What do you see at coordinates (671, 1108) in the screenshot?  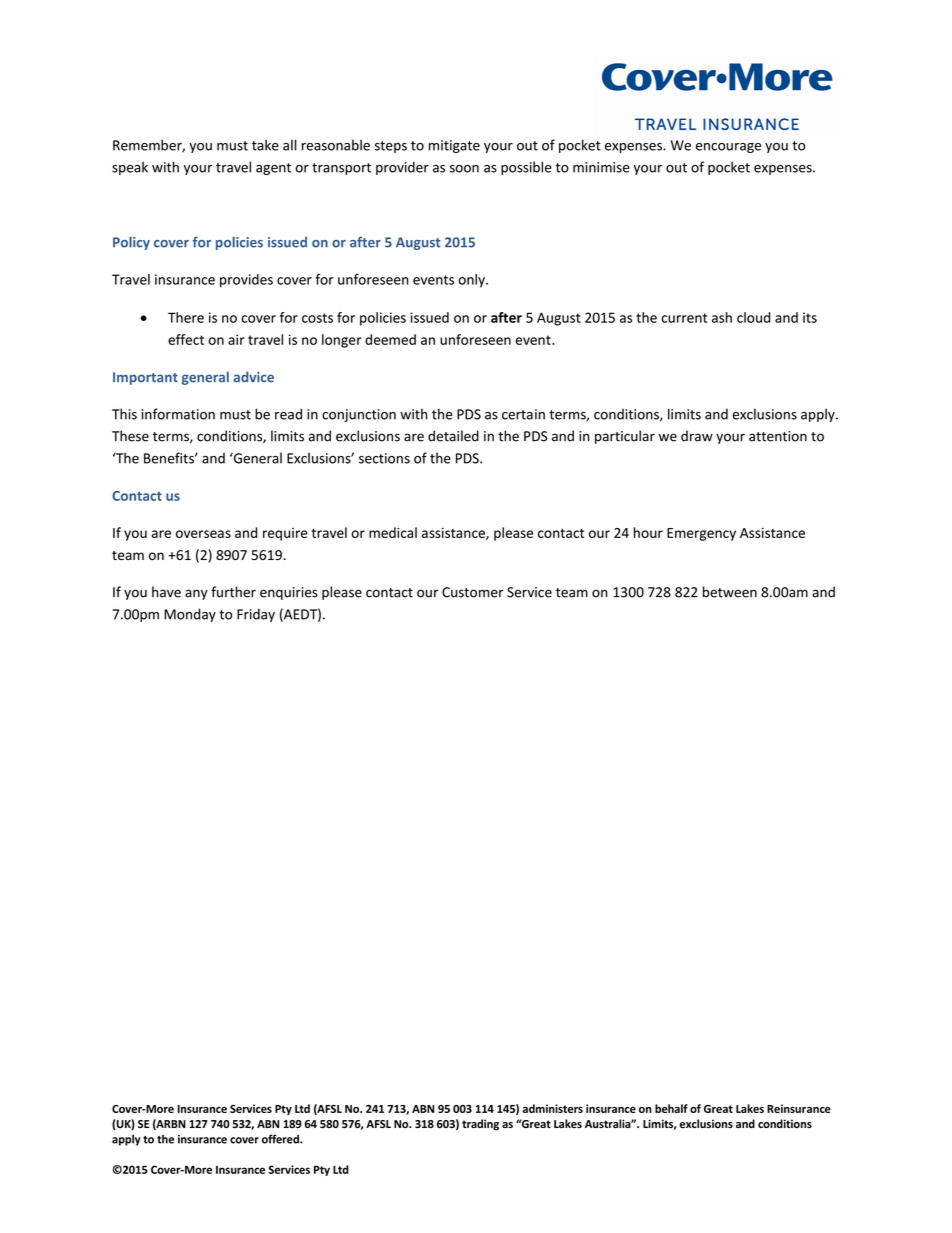 I see `behalf` at bounding box center [671, 1108].
